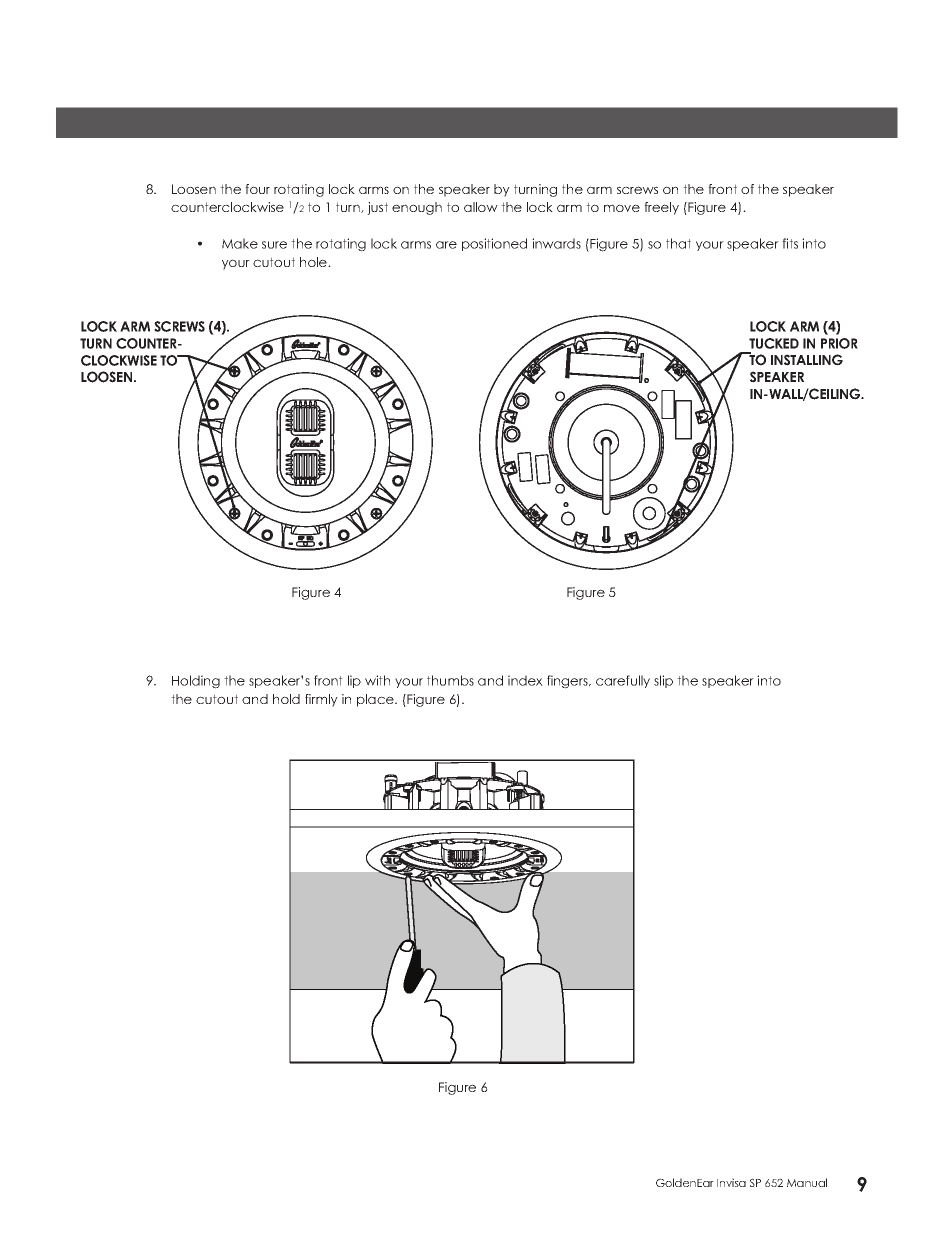 This screenshot has width=952, height=1233. Describe the element at coordinates (774, 343) in the screenshot. I see `TUCKED` at that location.
